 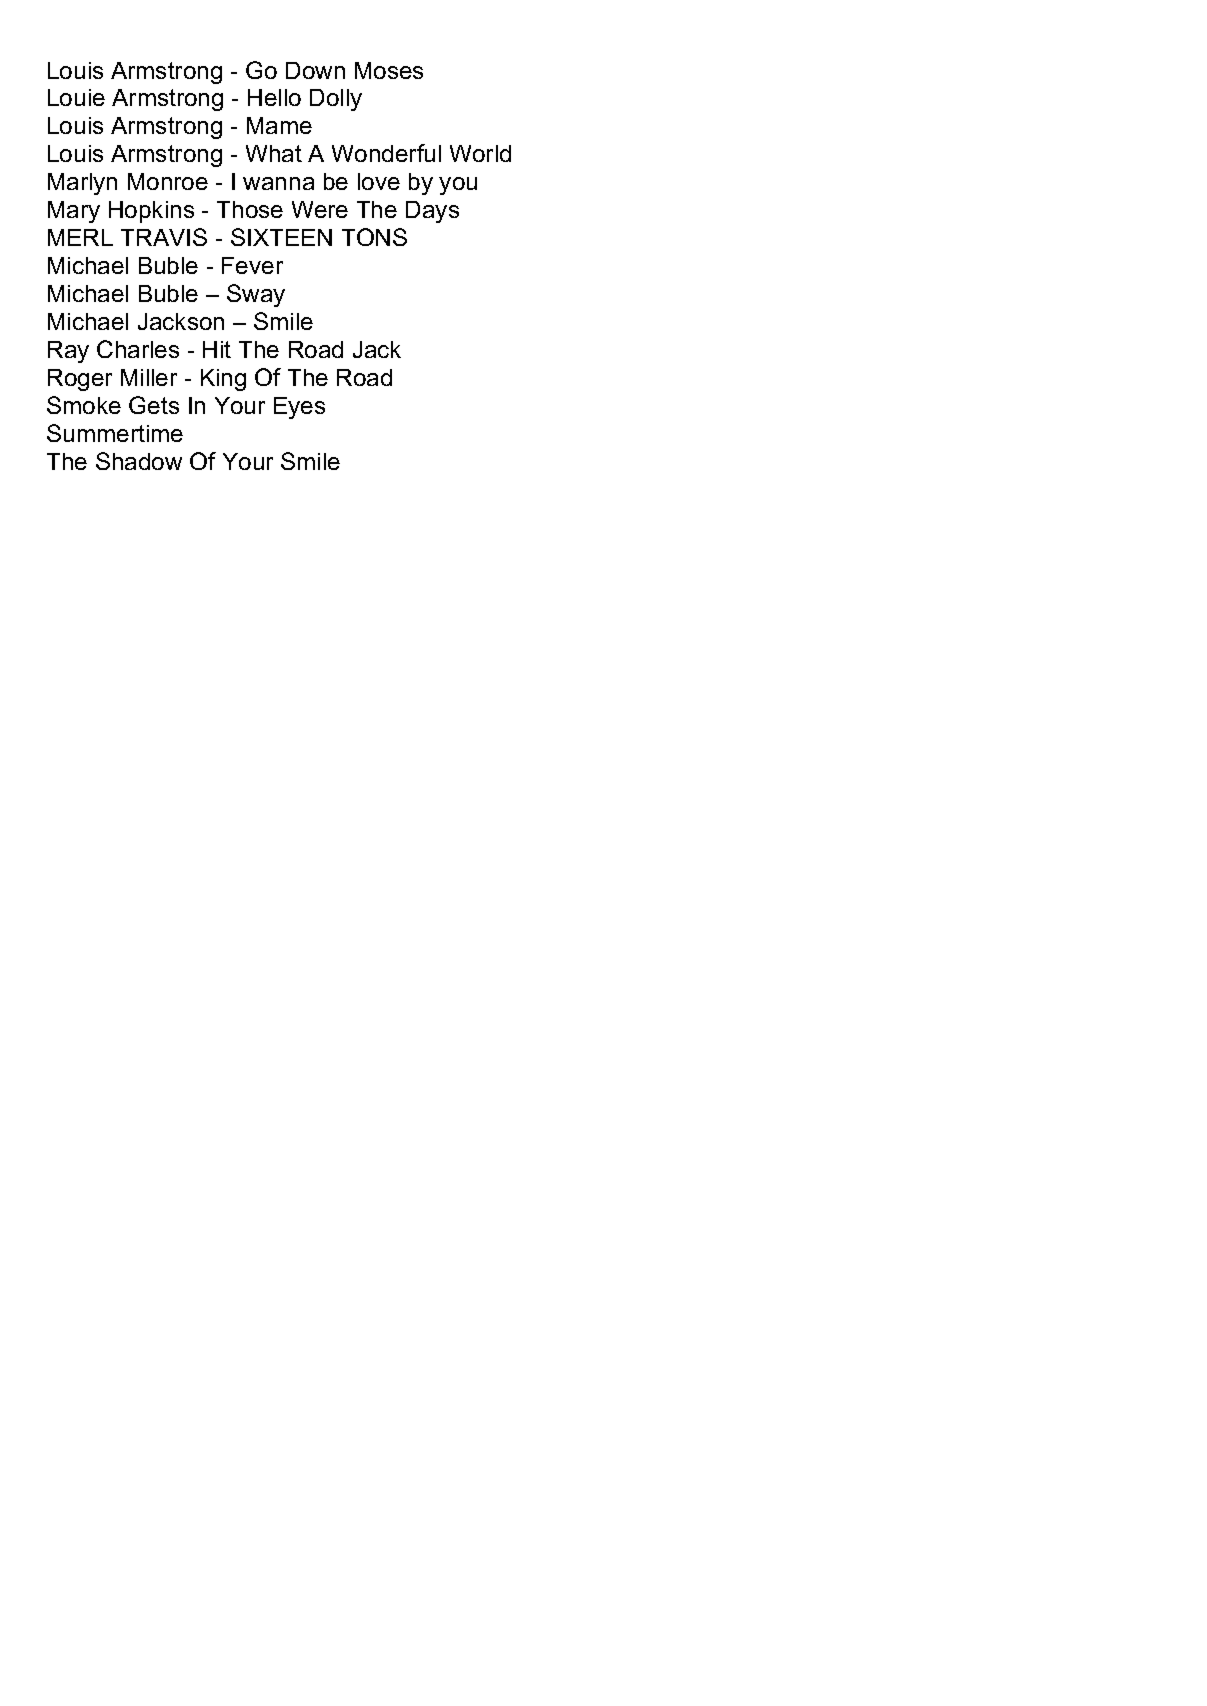 I want to click on Shadow, so click(x=139, y=461).
